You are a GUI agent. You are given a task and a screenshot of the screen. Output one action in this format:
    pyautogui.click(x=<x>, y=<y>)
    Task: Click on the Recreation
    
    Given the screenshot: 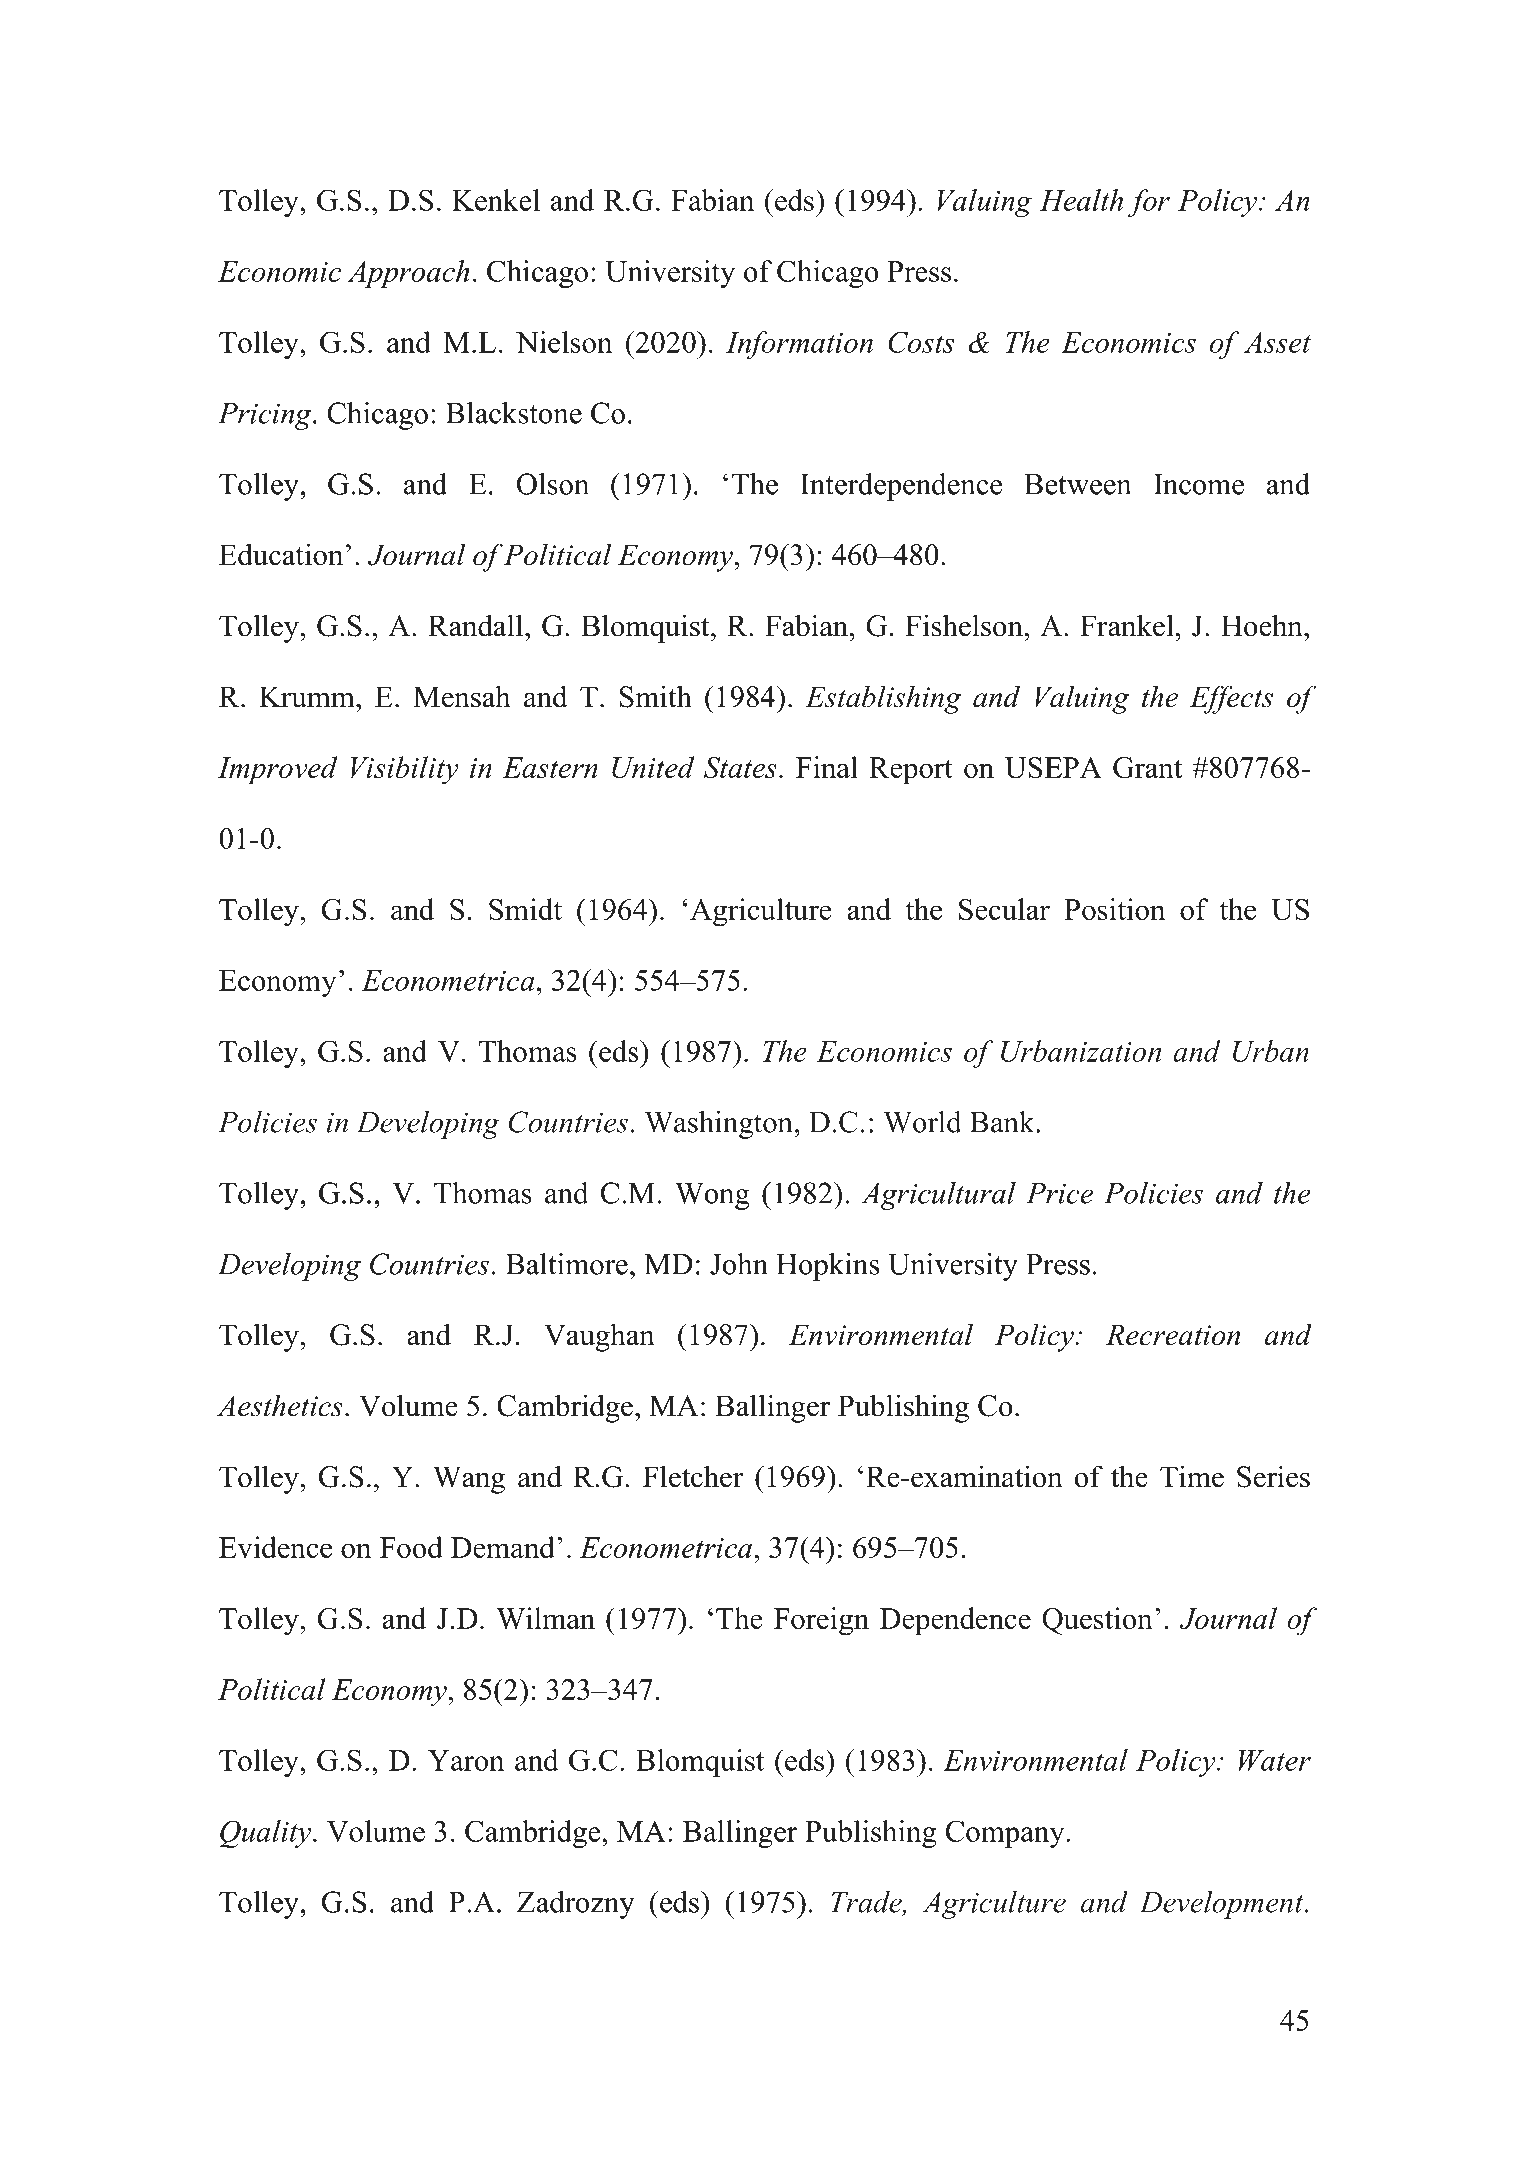 What is the action you would take?
    pyautogui.click(x=1173, y=1335)
